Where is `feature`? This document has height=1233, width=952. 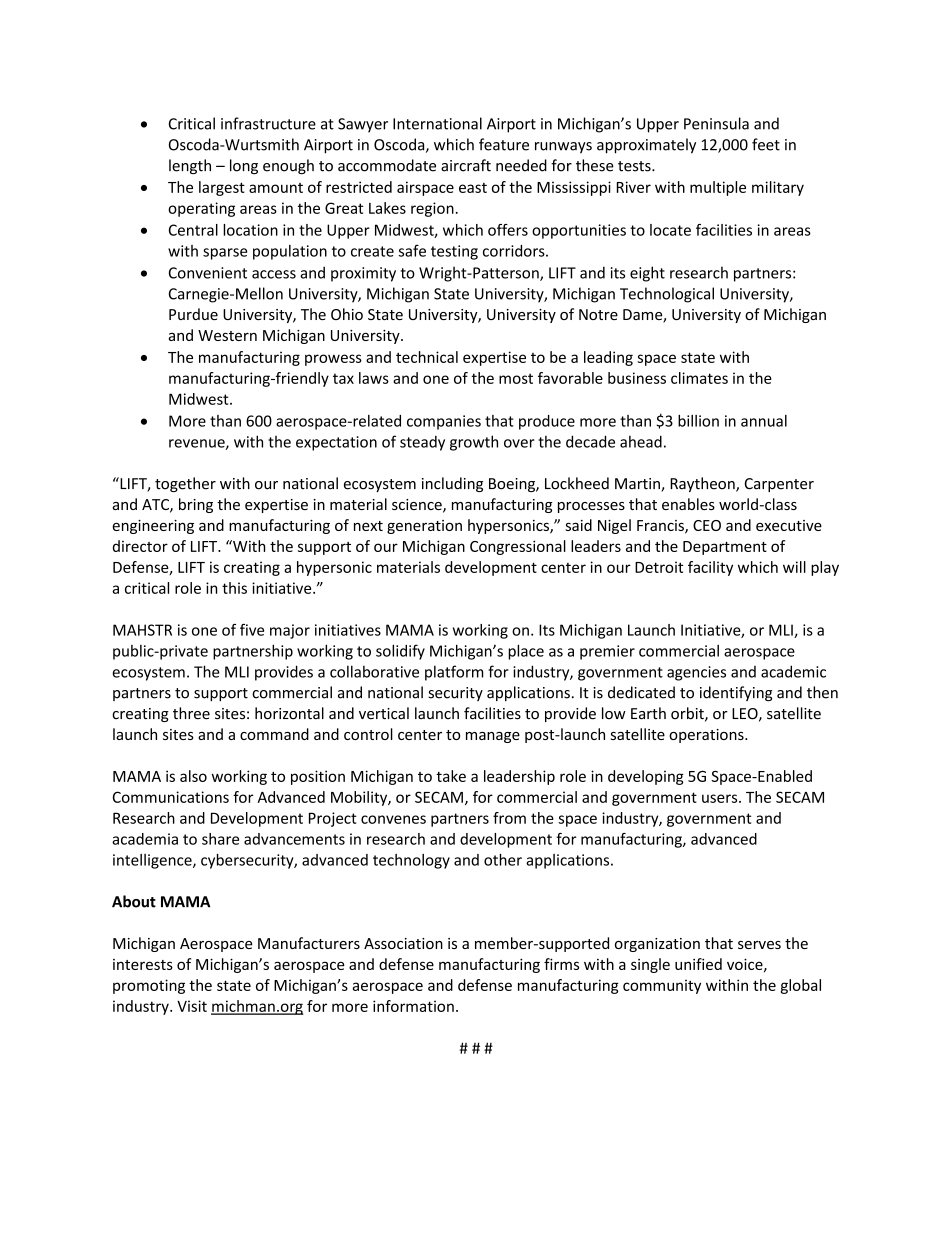
feature is located at coordinates (504, 144).
